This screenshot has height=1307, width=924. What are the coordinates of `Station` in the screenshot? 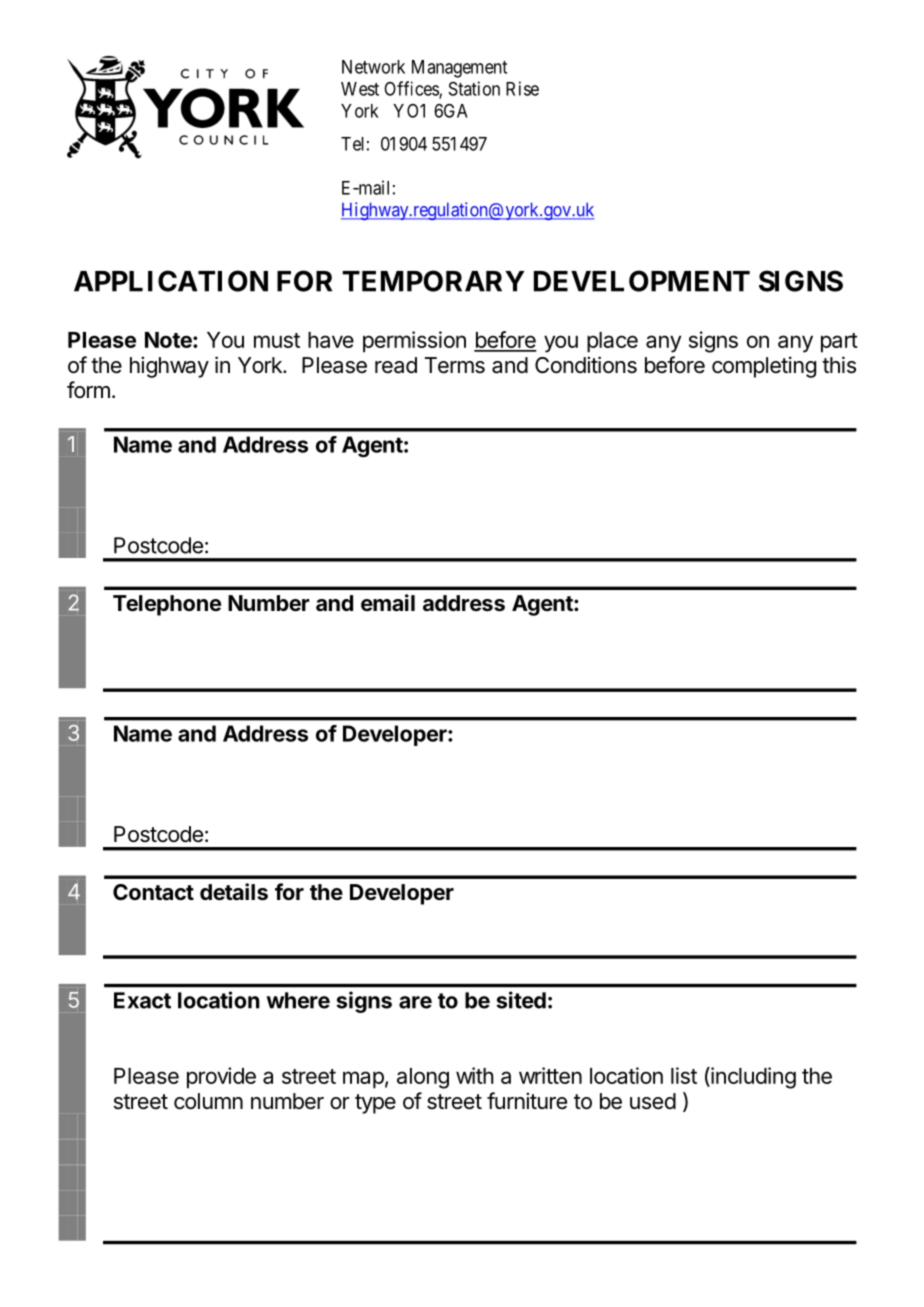 It's located at (474, 88).
